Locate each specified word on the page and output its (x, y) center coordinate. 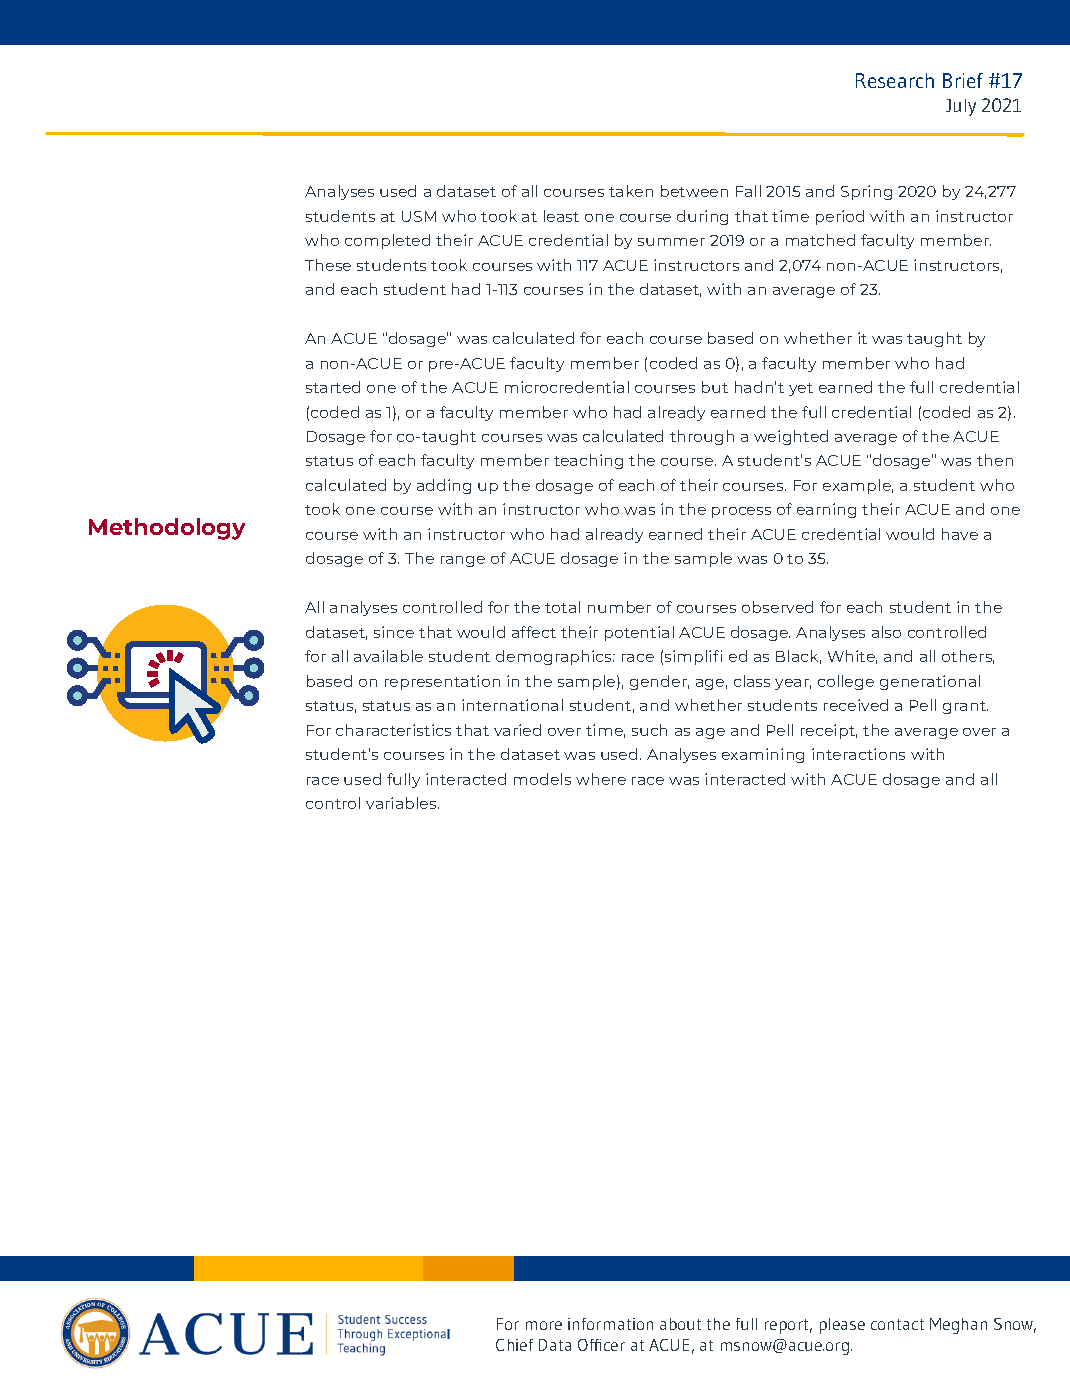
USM (419, 216)
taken (631, 191)
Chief (514, 1345)
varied (517, 730)
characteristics (393, 730)
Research (895, 80)
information (610, 1324)
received (856, 705)
